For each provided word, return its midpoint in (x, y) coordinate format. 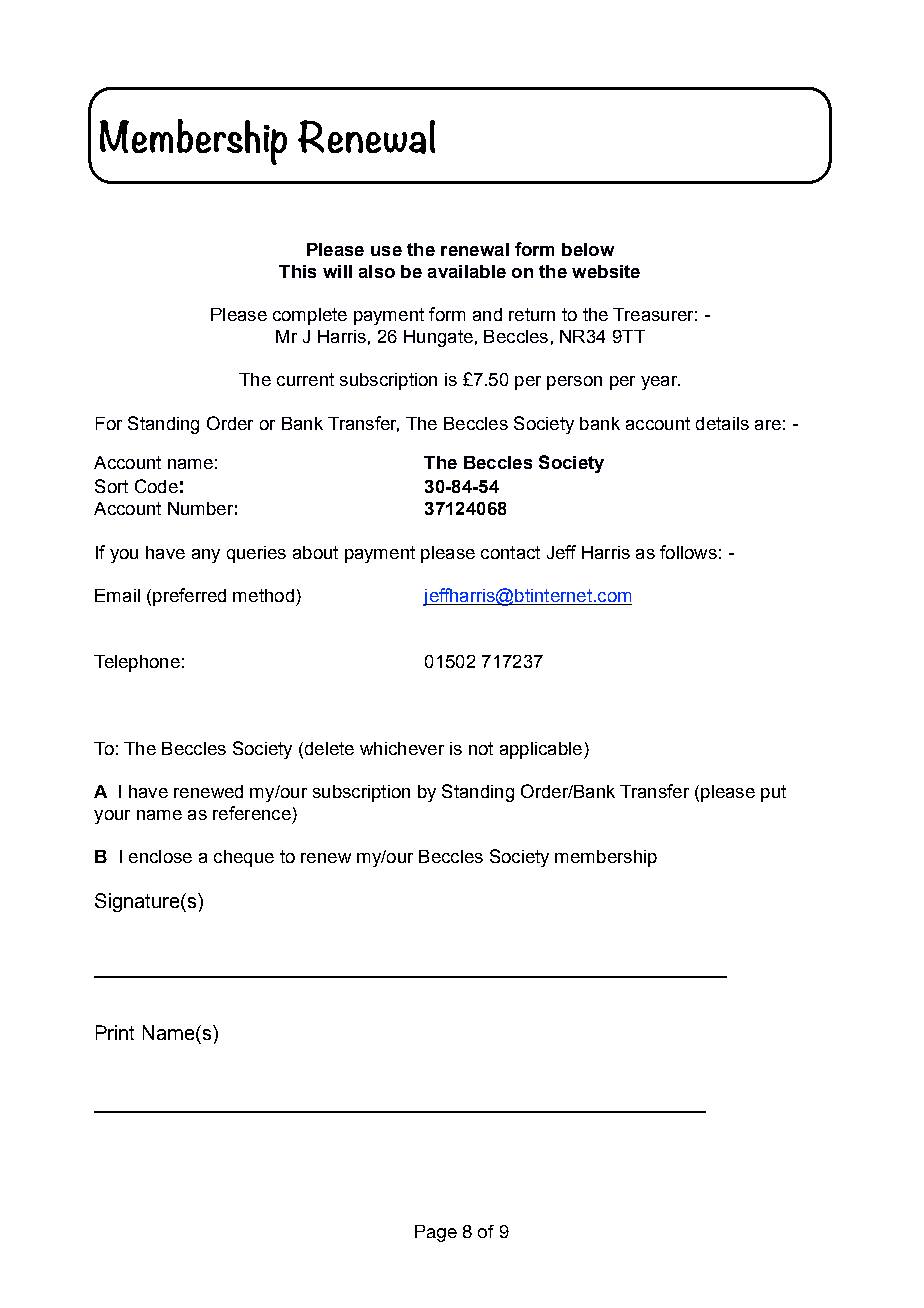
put (773, 793)
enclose (160, 856)
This (297, 271)
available (467, 271)
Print (115, 1032)
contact (510, 552)
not (481, 748)
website (606, 271)
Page (436, 1233)
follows (688, 552)
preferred (189, 597)
